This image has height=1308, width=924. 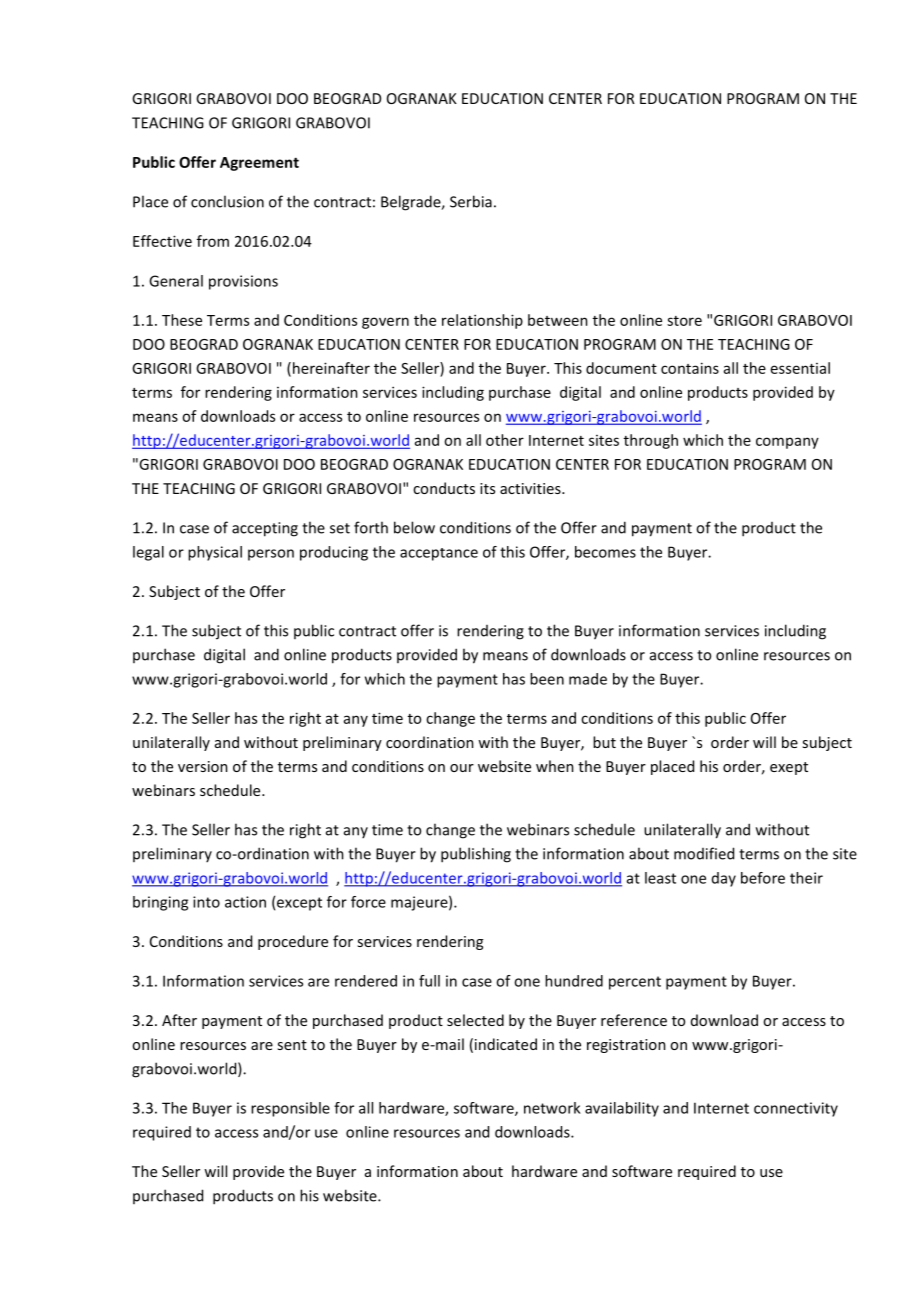 What do you see at coordinates (245, 902) in the image?
I see `action` at bounding box center [245, 902].
